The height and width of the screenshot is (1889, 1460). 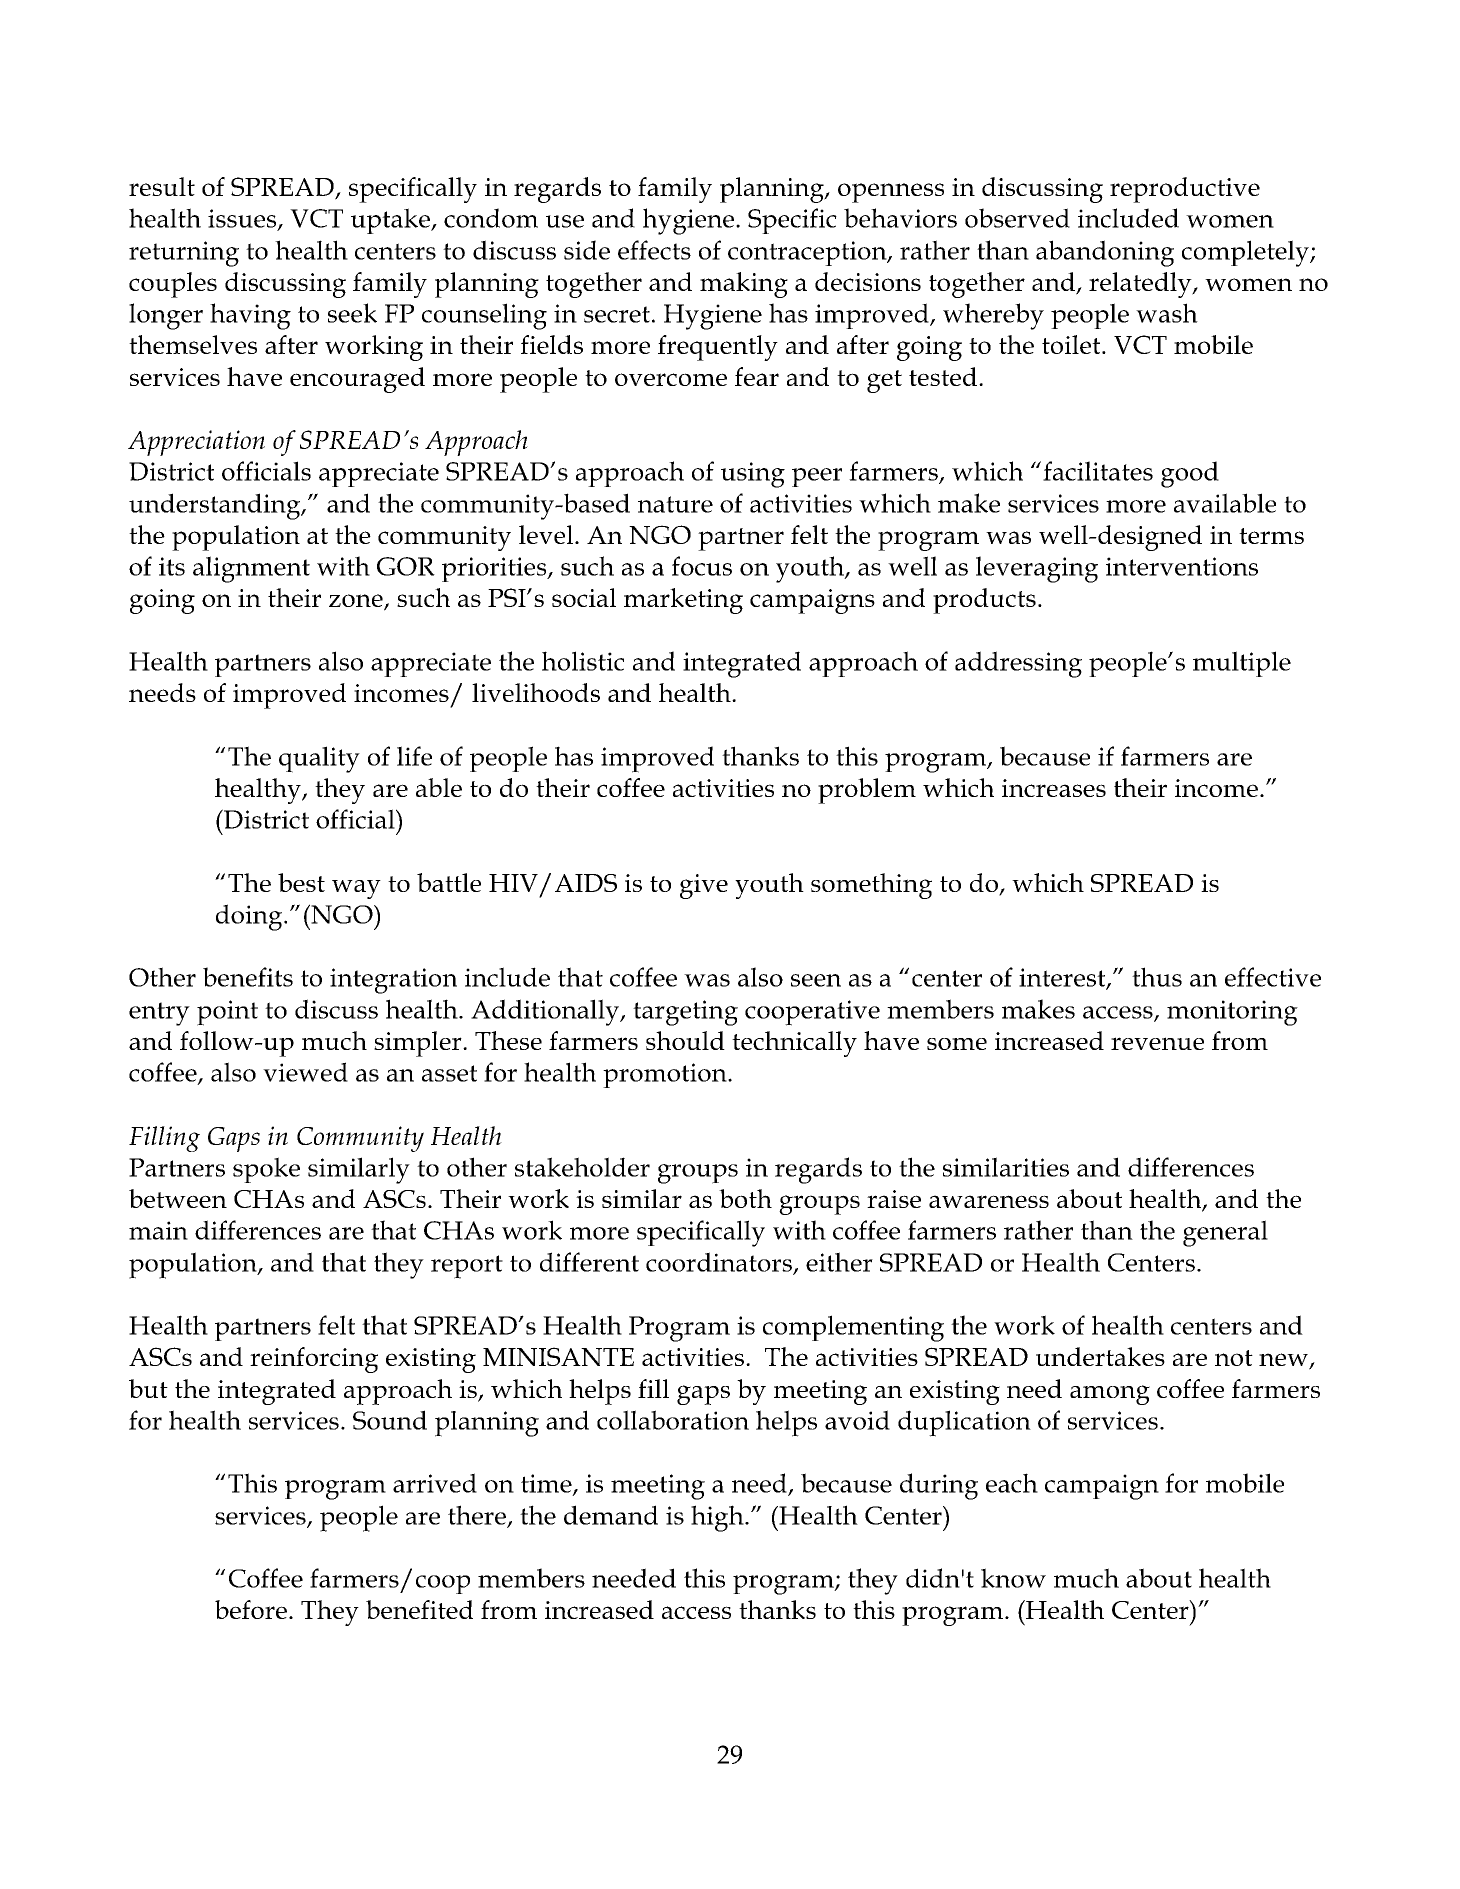 I want to click on abandoning, so click(x=1105, y=253).
